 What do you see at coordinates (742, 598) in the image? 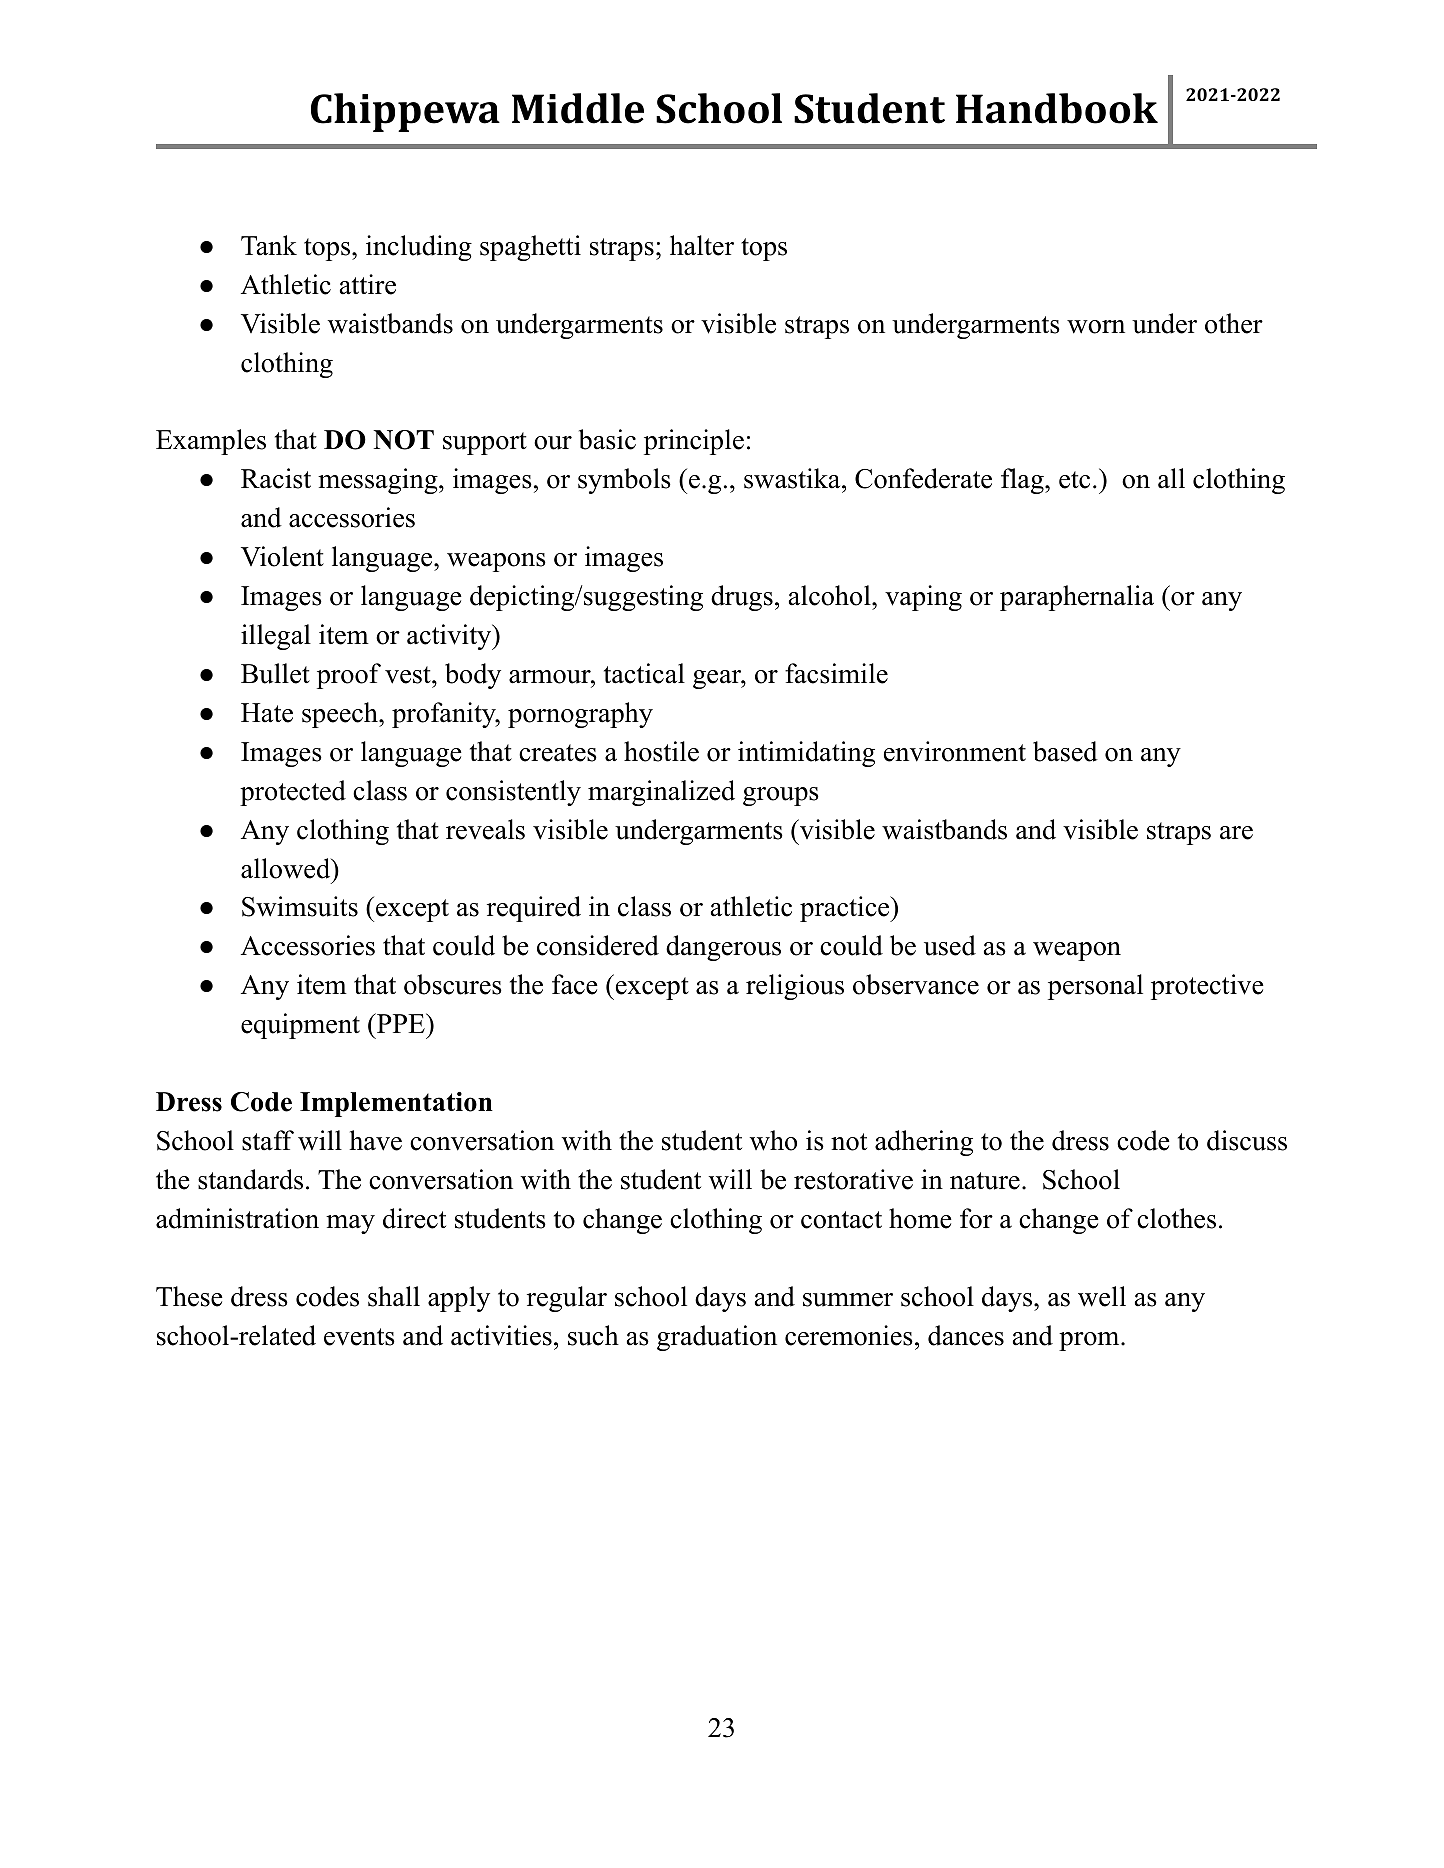
I see `drugs` at bounding box center [742, 598].
